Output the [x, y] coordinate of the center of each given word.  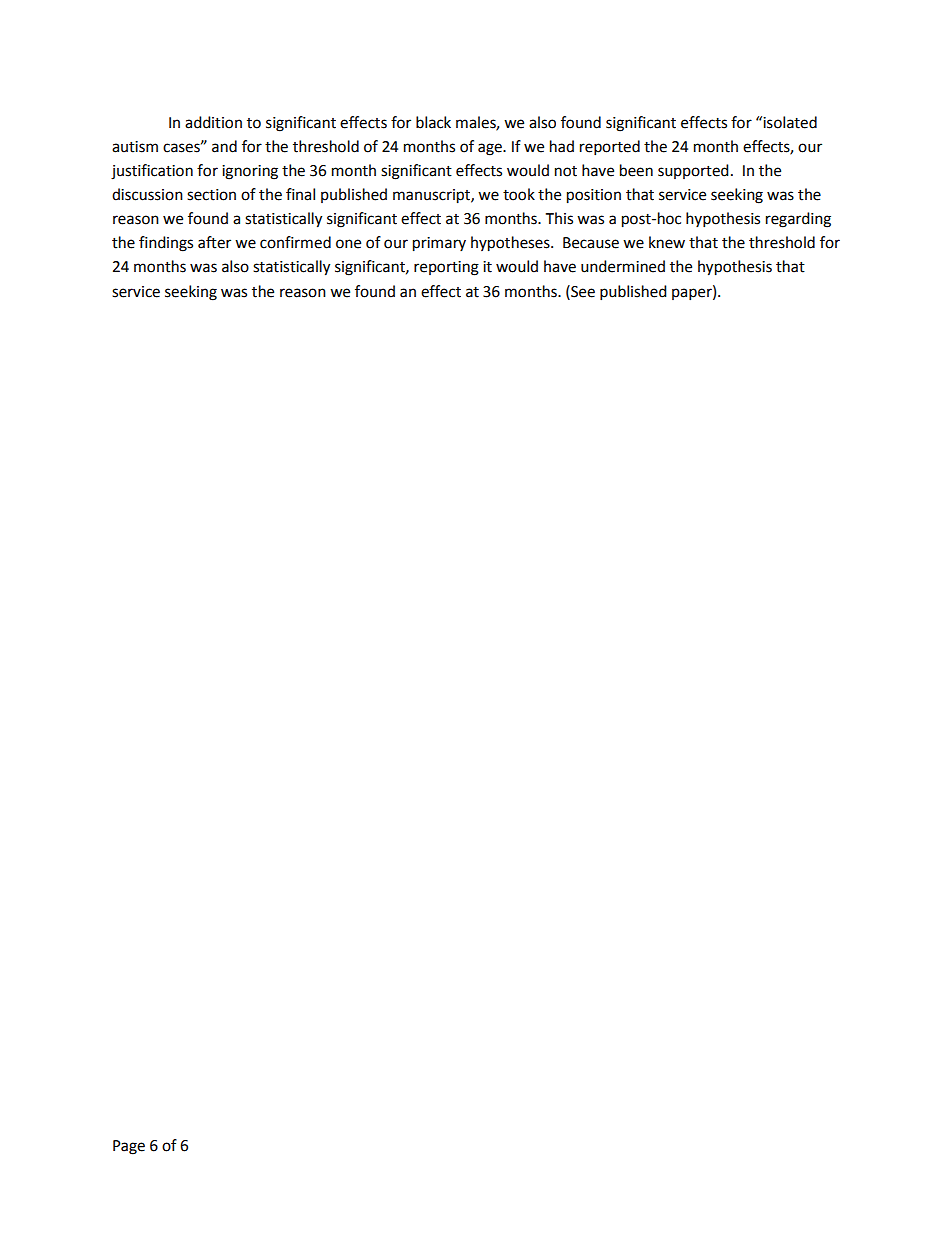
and [224, 146]
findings [166, 244]
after [214, 242]
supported [693, 171]
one [348, 244]
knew [667, 242]
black [433, 122]
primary [439, 244]
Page [129, 1147]
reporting [446, 268]
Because [591, 243]
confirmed [295, 242]
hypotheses [511, 244]
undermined [623, 266]
